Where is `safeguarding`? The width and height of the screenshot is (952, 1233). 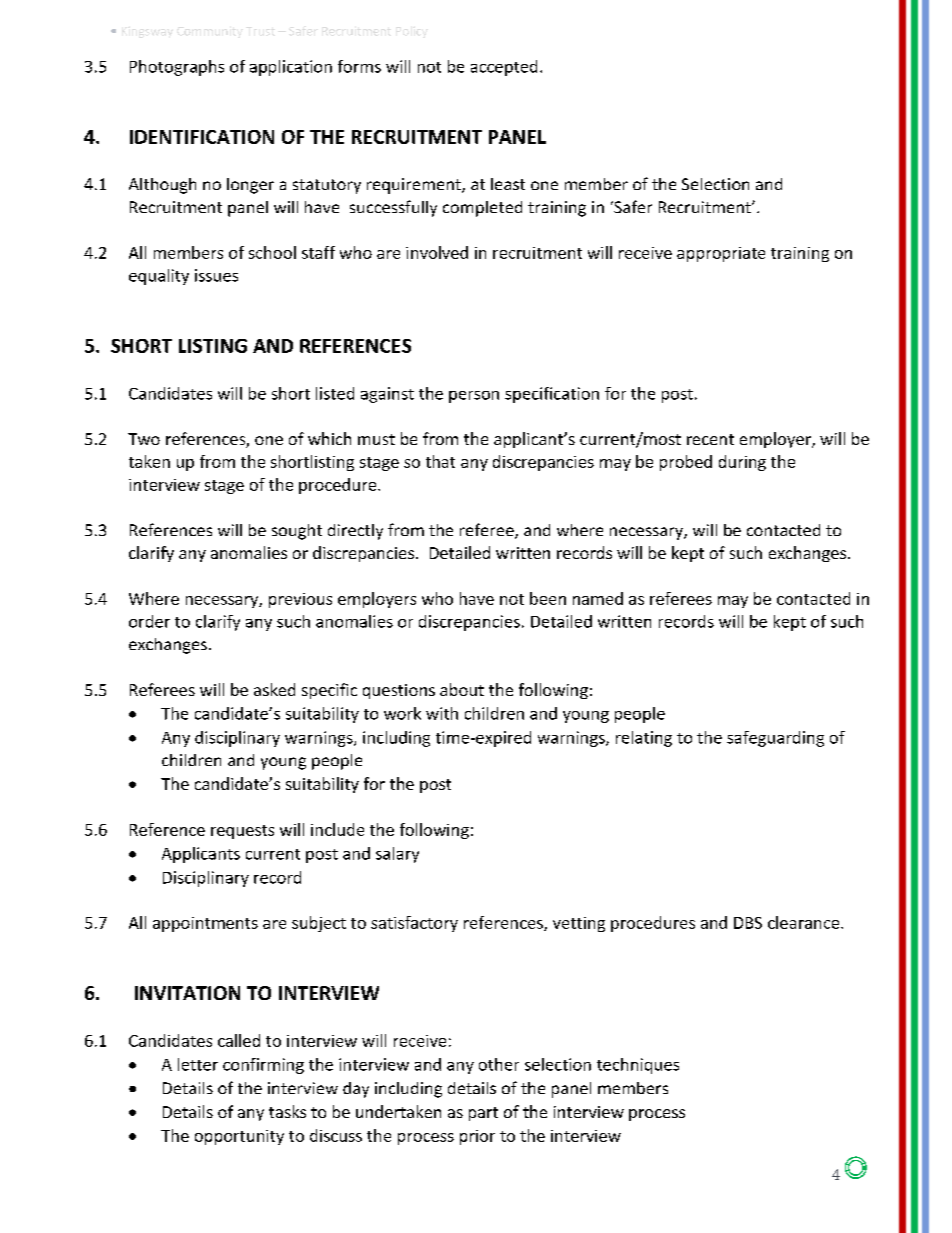 safeguarding is located at coordinates (775, 739).
